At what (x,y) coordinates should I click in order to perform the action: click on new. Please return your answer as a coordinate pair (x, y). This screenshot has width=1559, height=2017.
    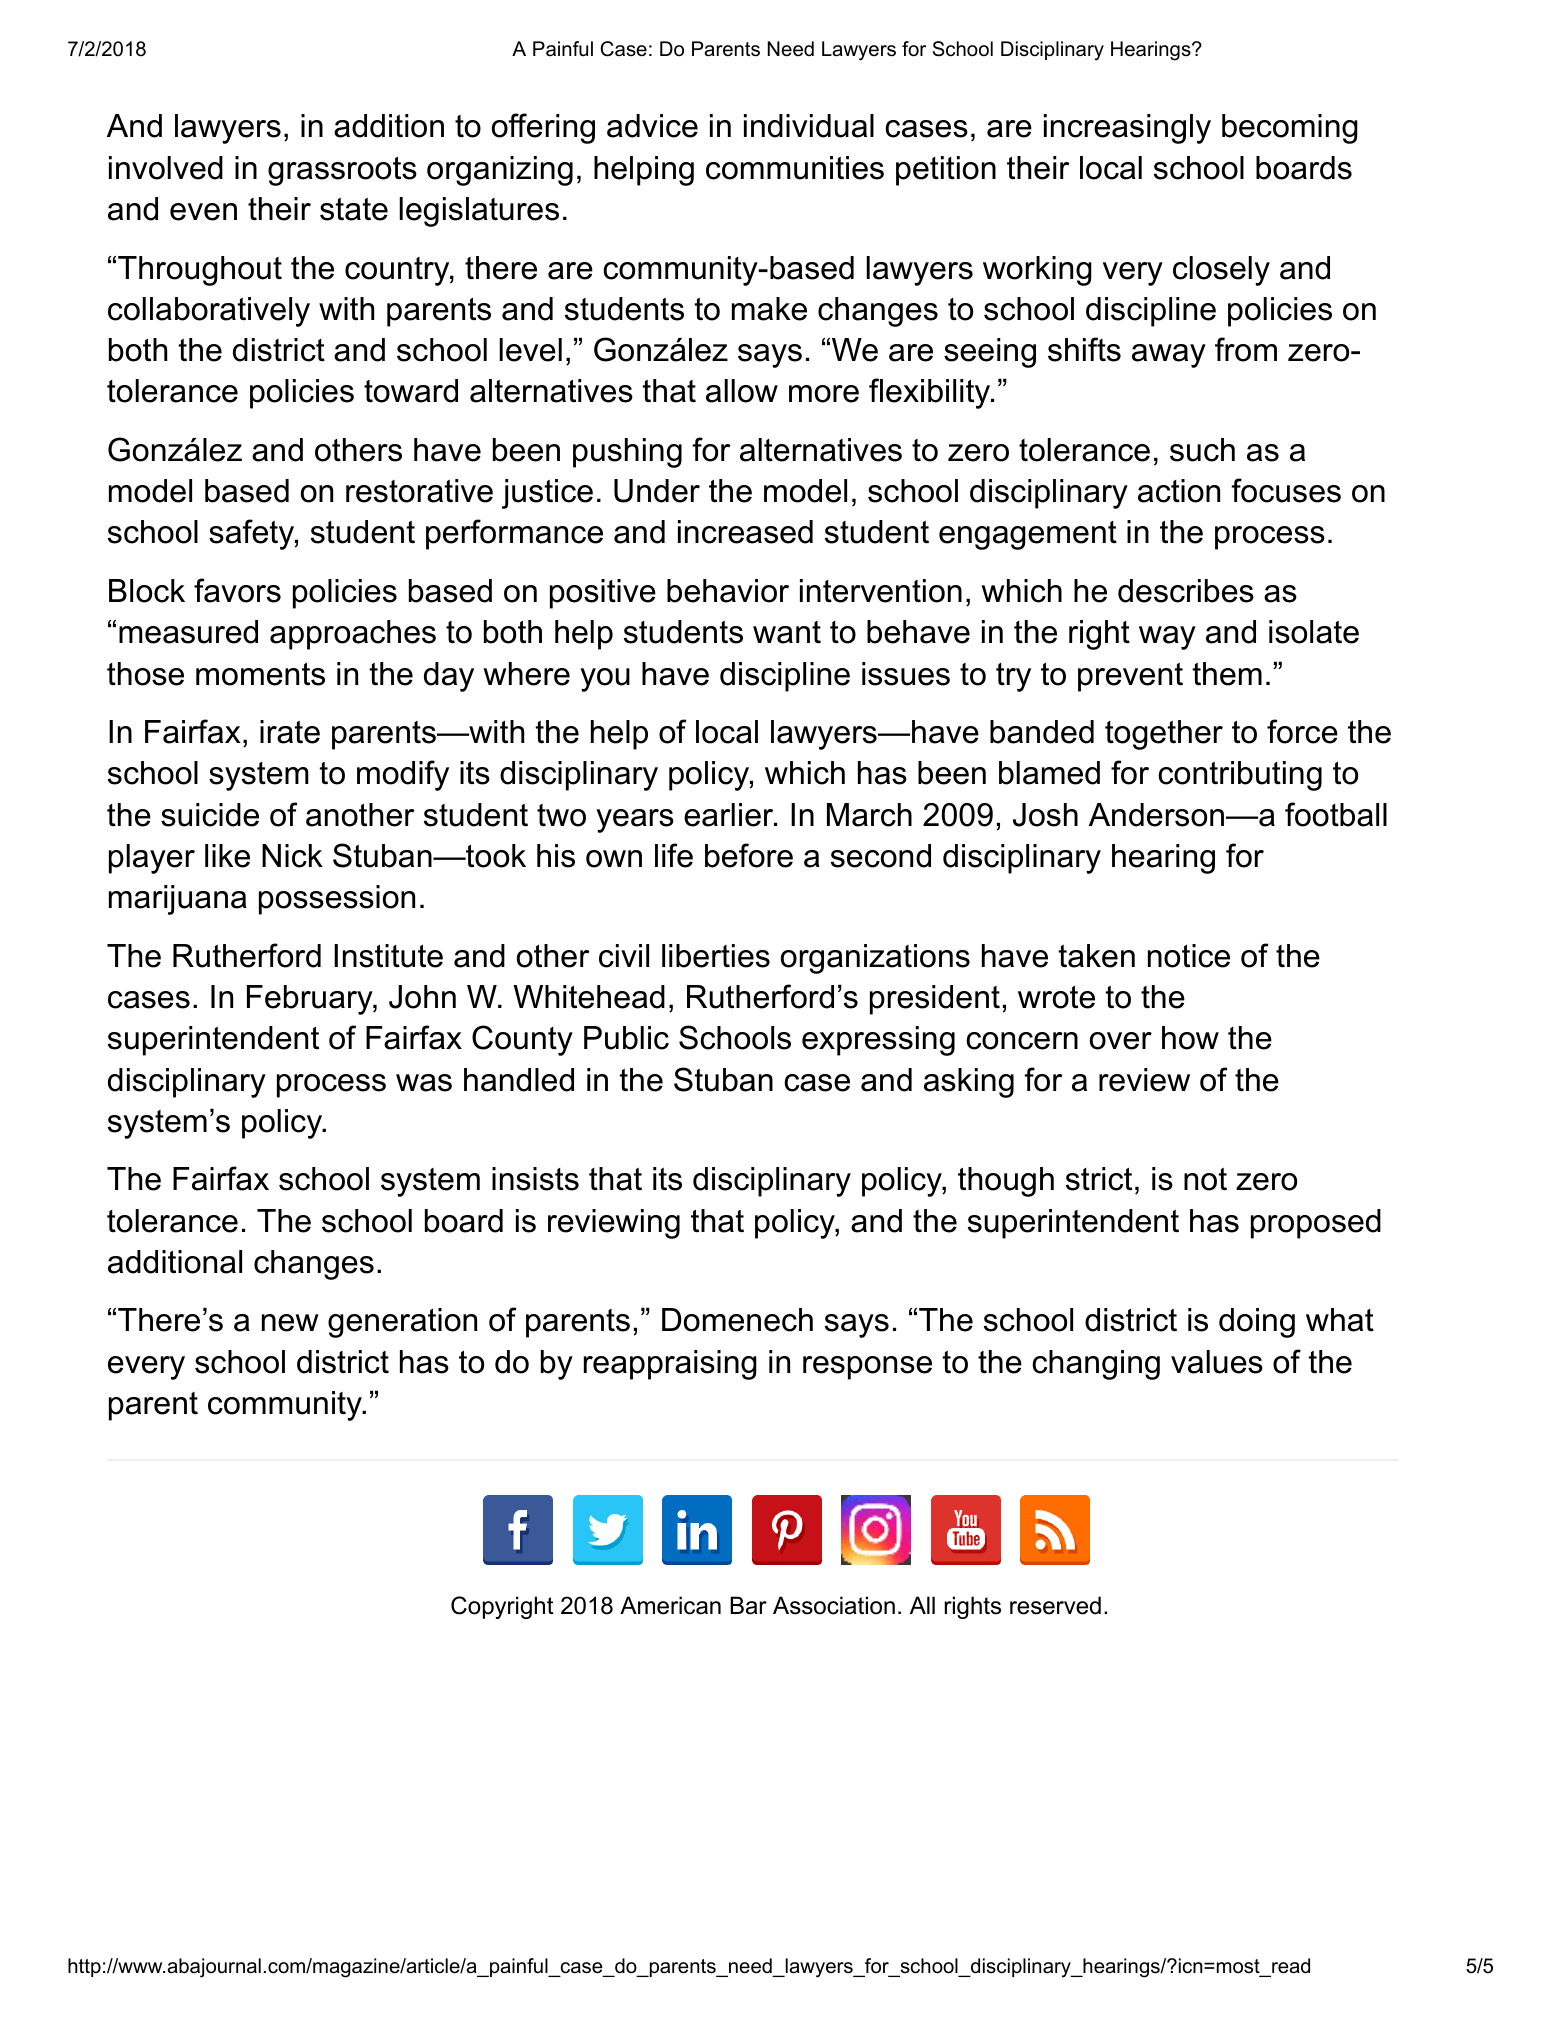
    Looking at the image, I should click on (290, 1323).
